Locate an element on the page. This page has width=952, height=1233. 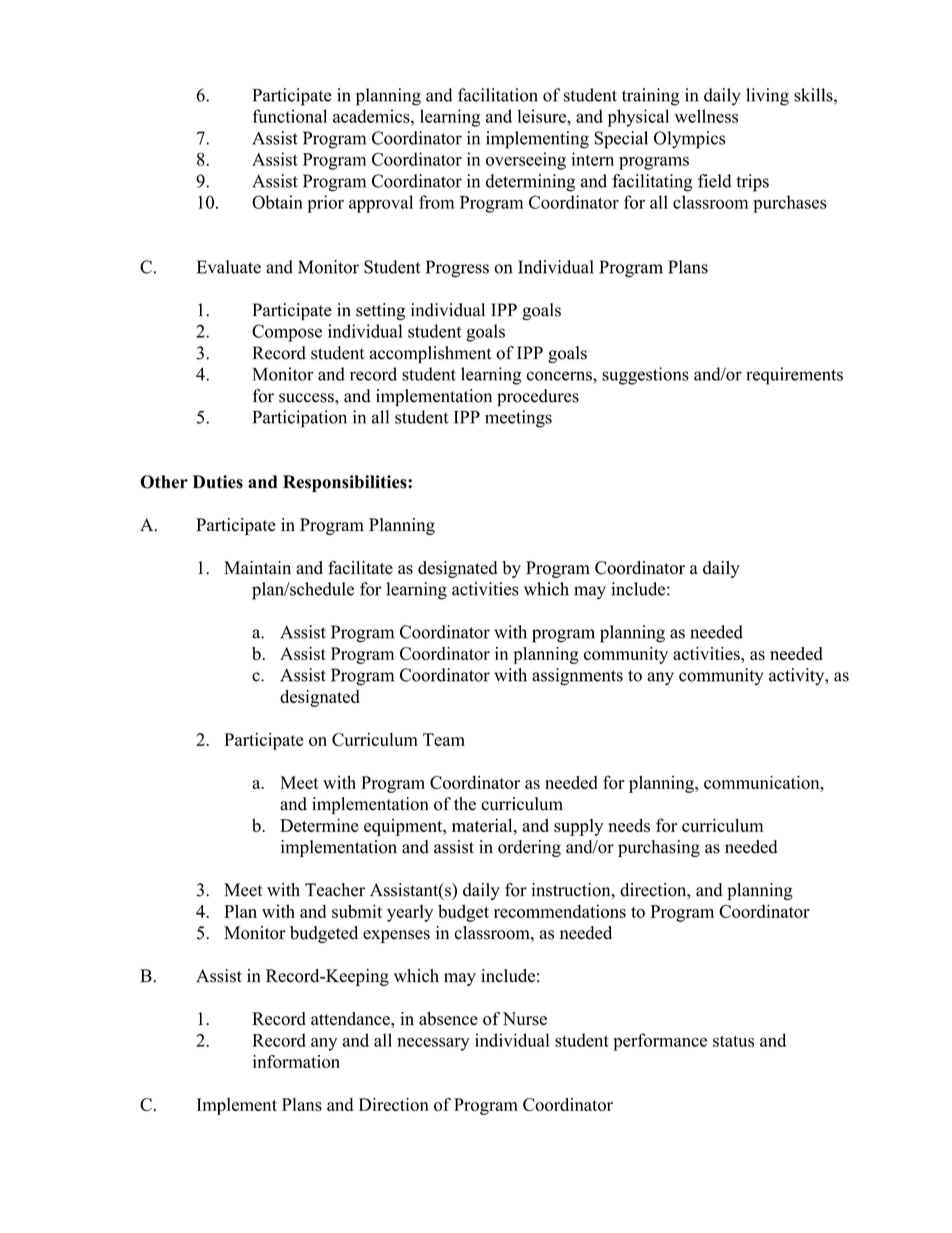
facilitate is located at coordinates (360, 567).
